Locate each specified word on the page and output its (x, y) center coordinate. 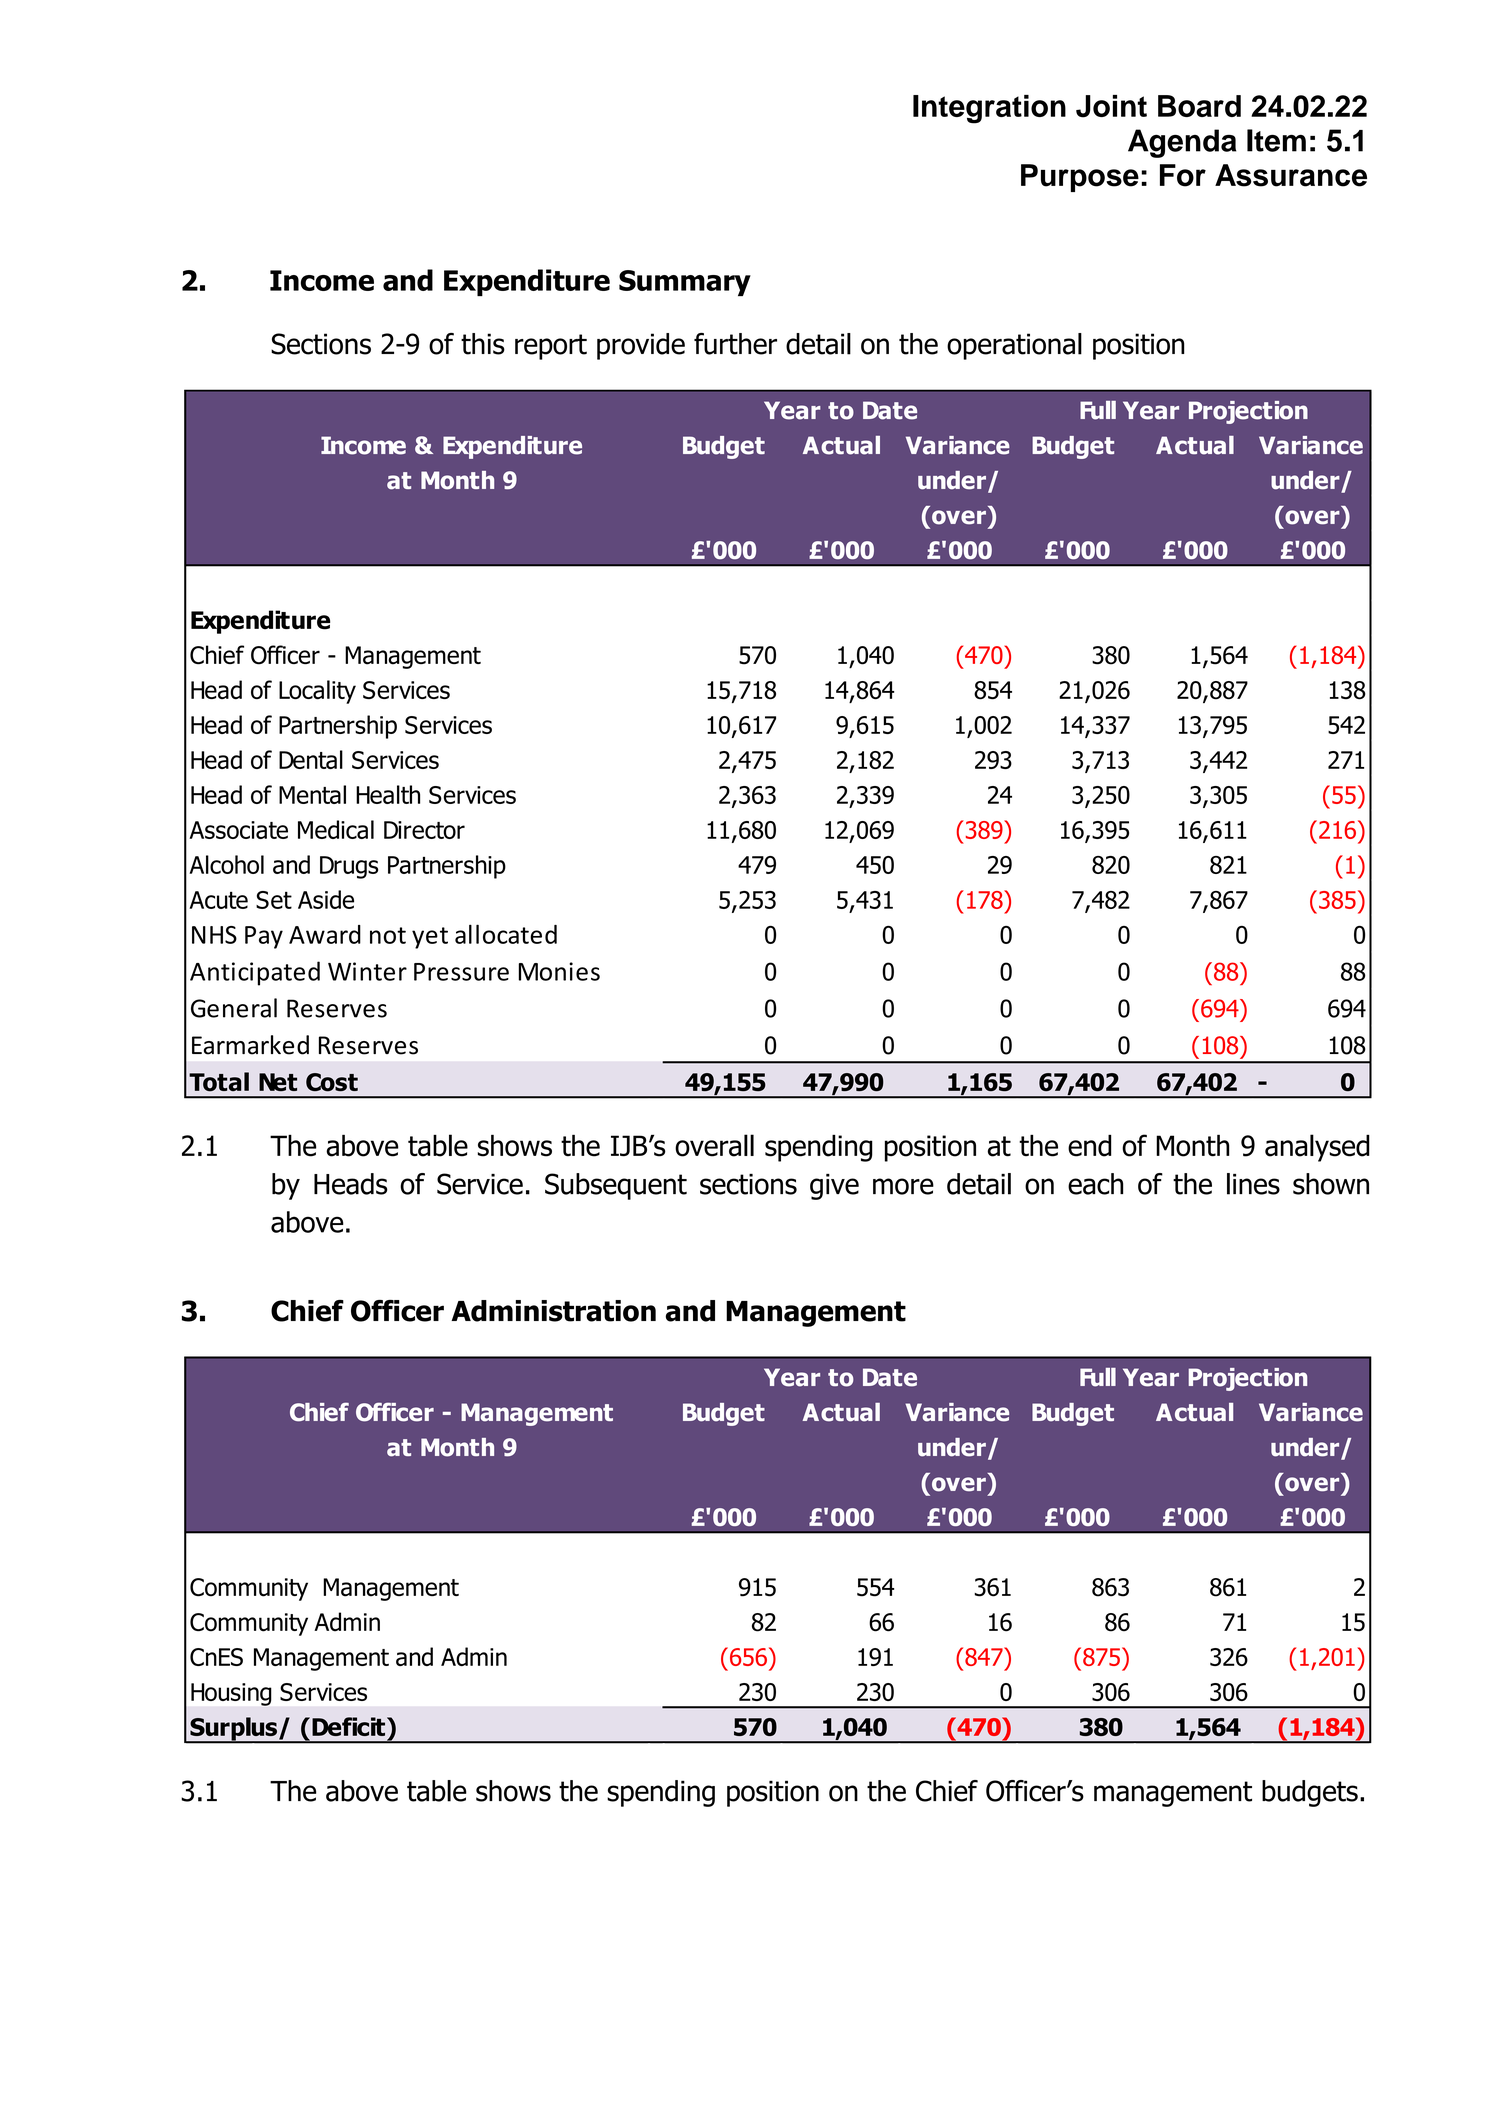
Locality (317, 692)
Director (424, 830)
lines (1253, 1184)
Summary (685, 283)
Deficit (348, 1726)
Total (219, 1082)
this (483, 344)
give (834, 1187)
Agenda (1182, 143)
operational (1014, 346)
